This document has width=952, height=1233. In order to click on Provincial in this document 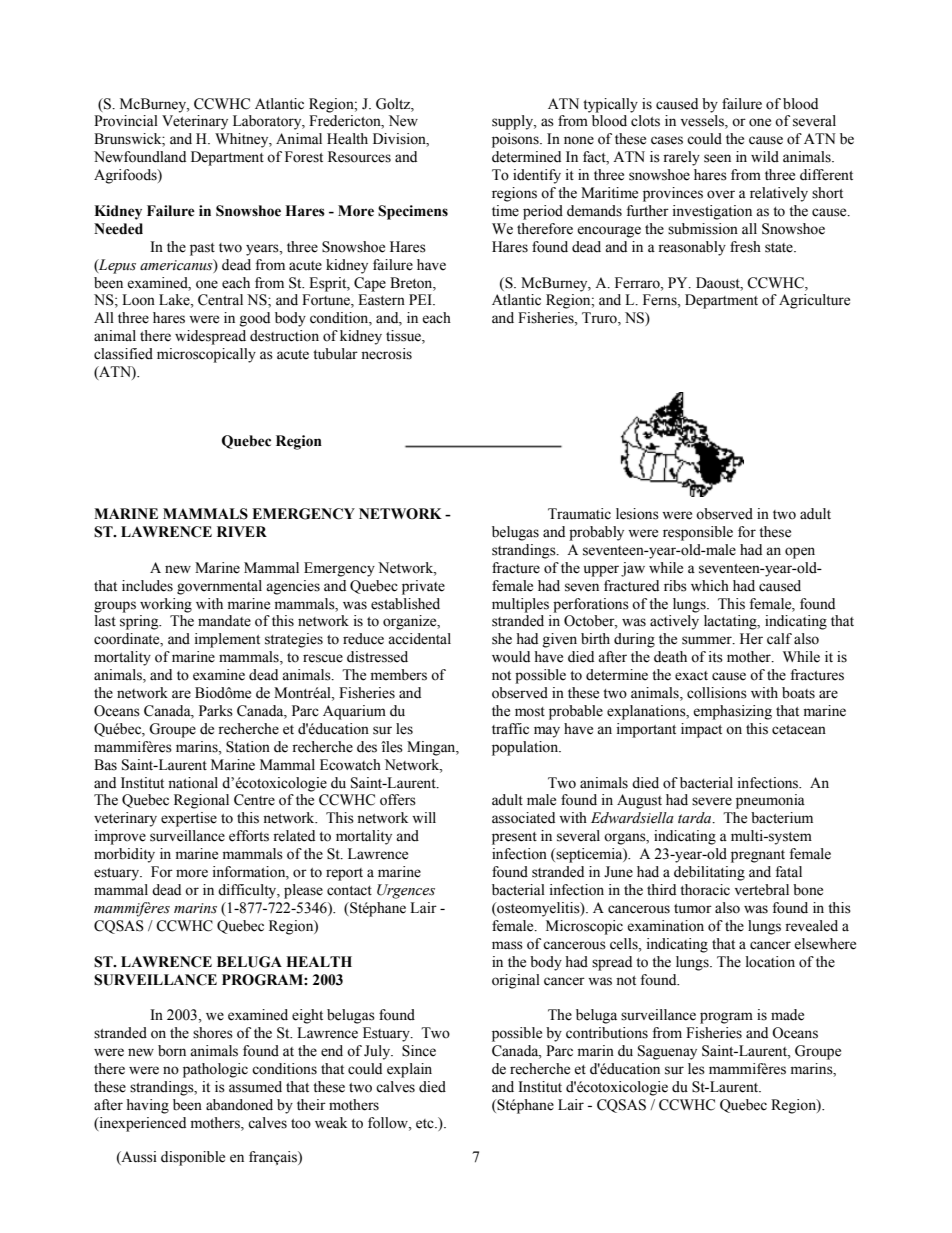, I will do `click(126, 121)`.
